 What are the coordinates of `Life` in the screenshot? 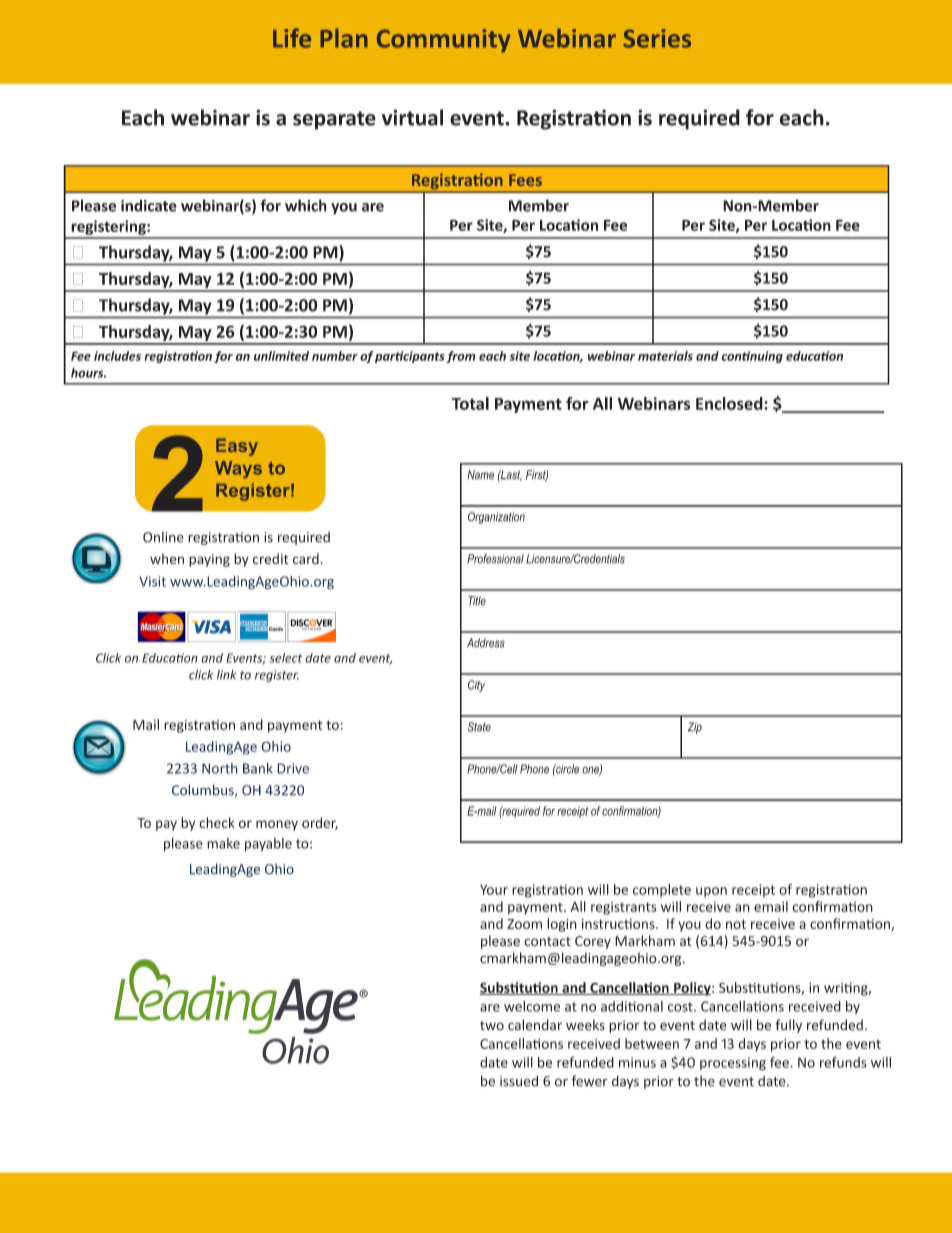 It's located at (292, 38).
